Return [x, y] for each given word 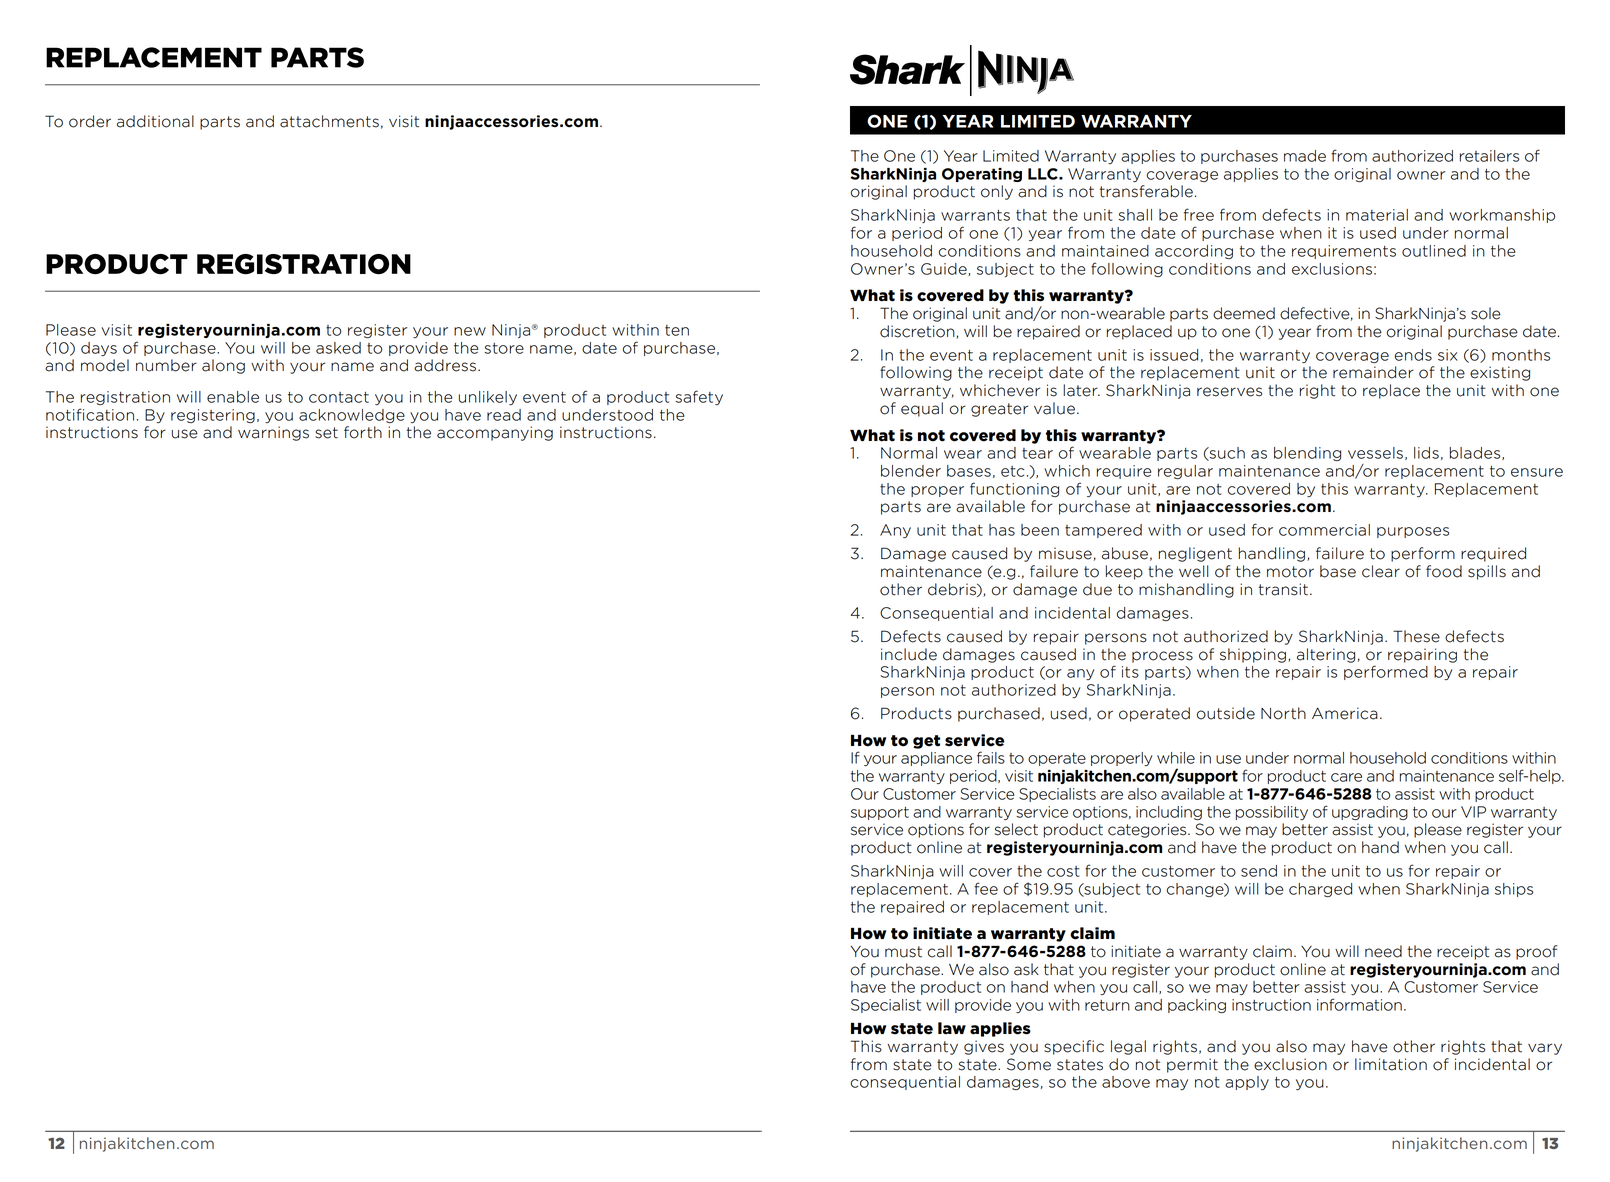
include [909, 654]
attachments [329, 121]
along [223, 366]
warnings [273, 433]
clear [1381, 571]
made [1305, 156]
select [1016, 829]
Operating [982, 175]
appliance [936, 759]
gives [984, 1047]
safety [699, 397]
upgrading [1370, 813]
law [952, 1028]
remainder [1373, 372]
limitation [1391, 1064]
